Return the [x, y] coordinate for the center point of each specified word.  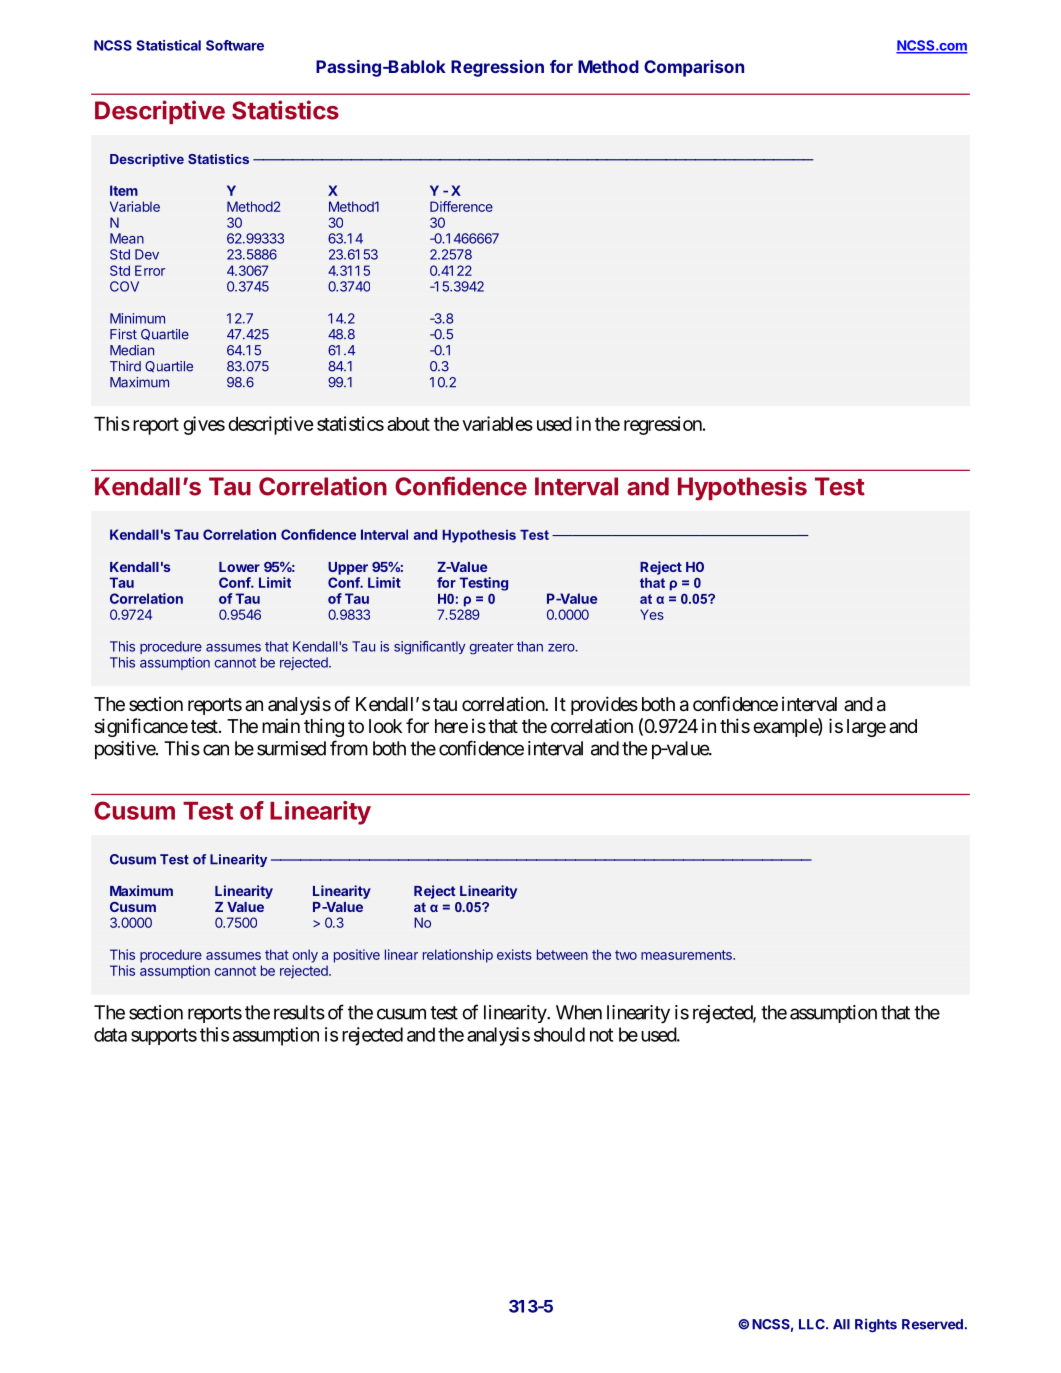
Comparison [694, 68]
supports [164, 1036]
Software [235, 45]
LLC [813, 1324]
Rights [876, 1325]
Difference [461, 206]
